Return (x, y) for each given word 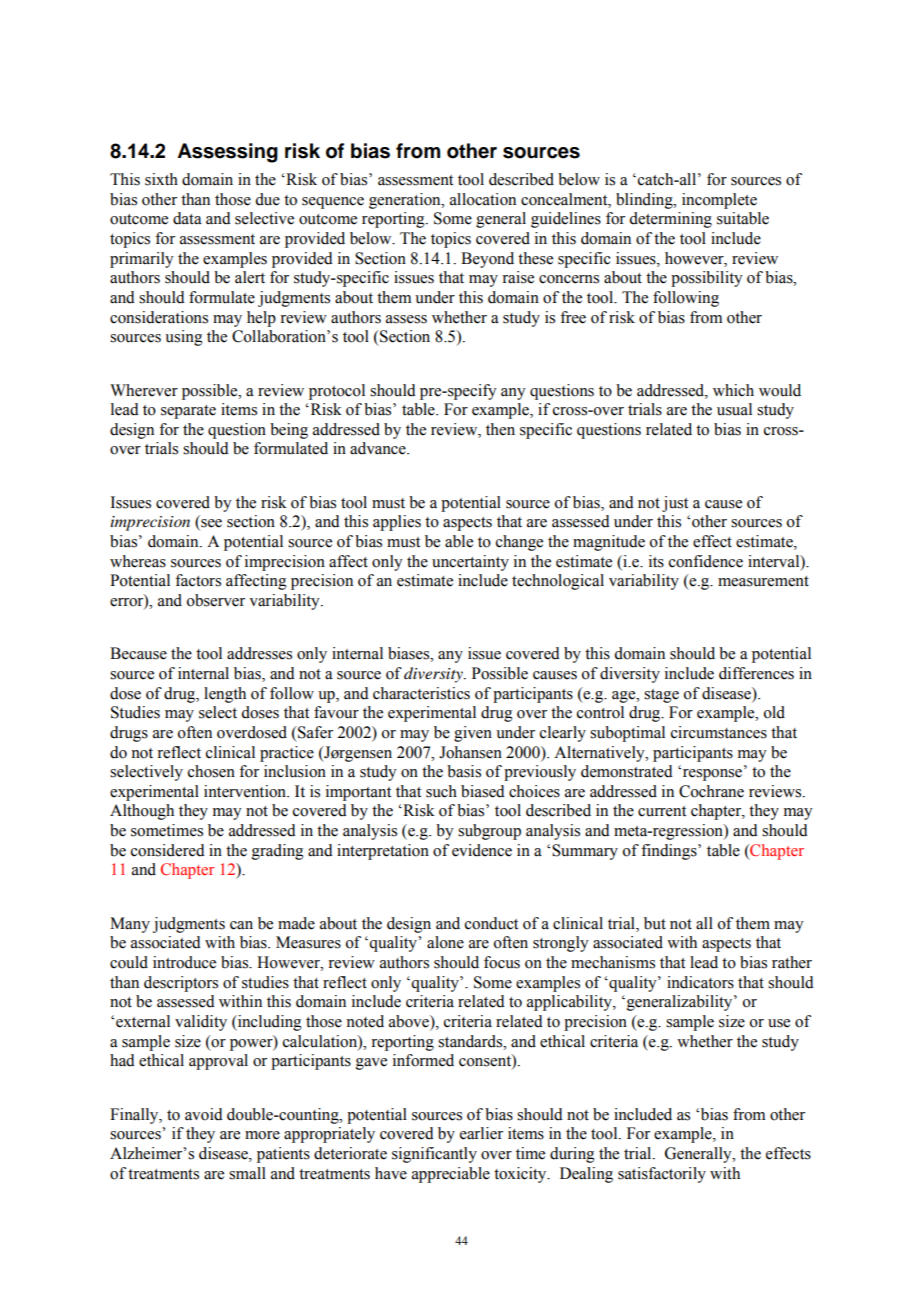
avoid (204, 1114)
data (187, 218)
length (225, 695)
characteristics (421, 693)
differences (756, 673)
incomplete (719, 201)
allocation (483, 199)
